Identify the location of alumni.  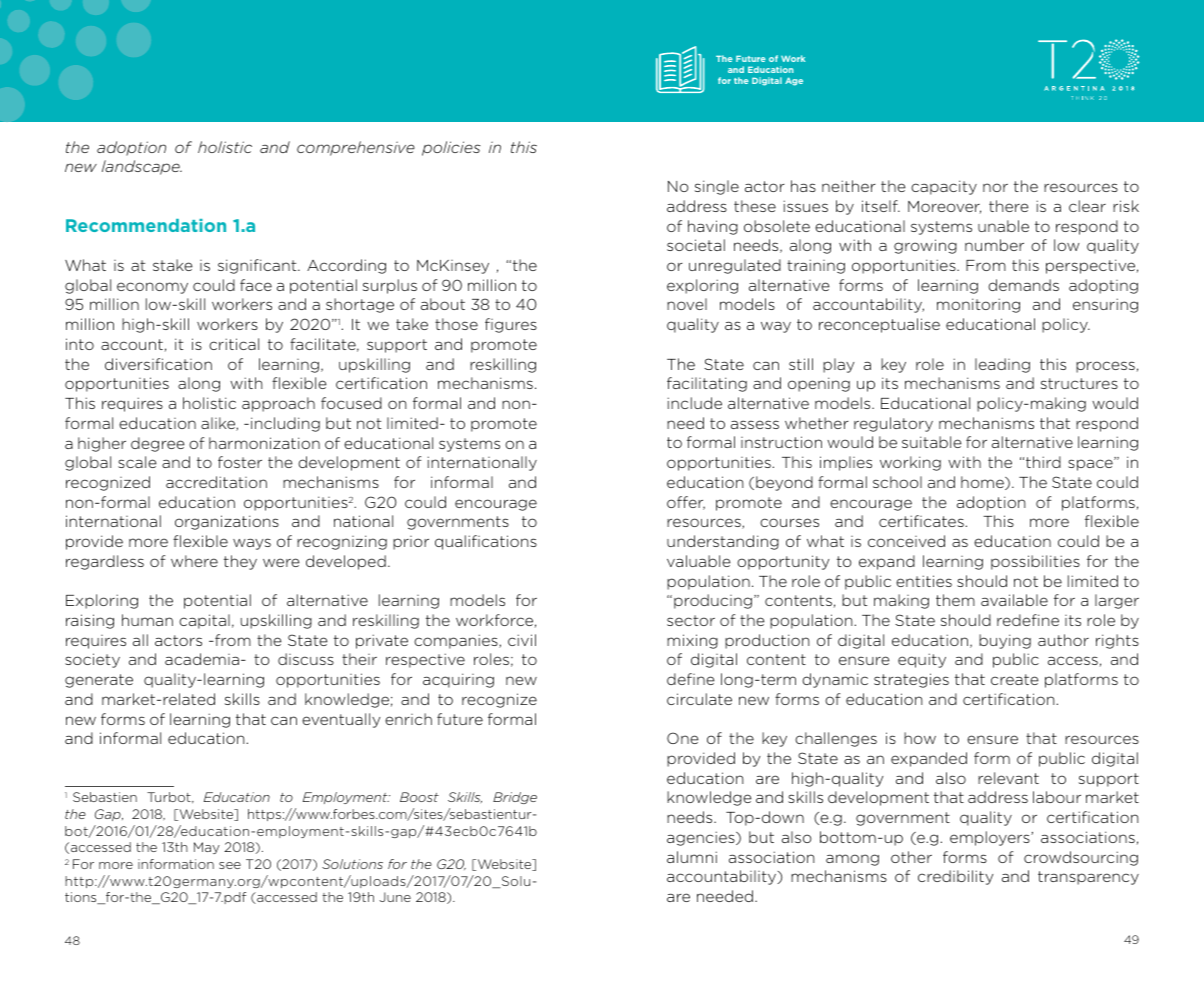
(692, 857).
